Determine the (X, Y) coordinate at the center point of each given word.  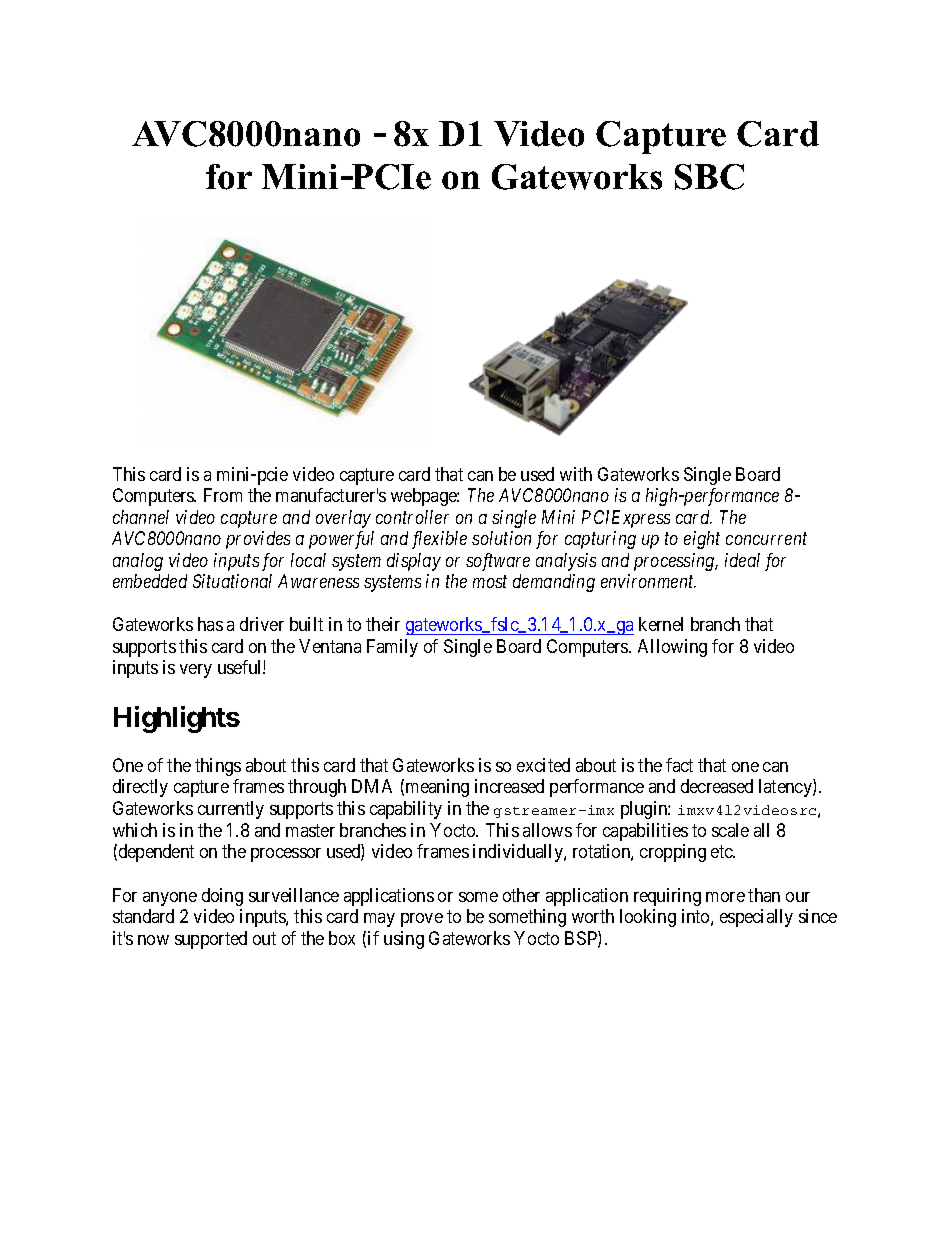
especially (756, 918)
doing (222, 897)
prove (422, 920)
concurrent (766, 539)
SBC (709, 177)
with (576, 474)
